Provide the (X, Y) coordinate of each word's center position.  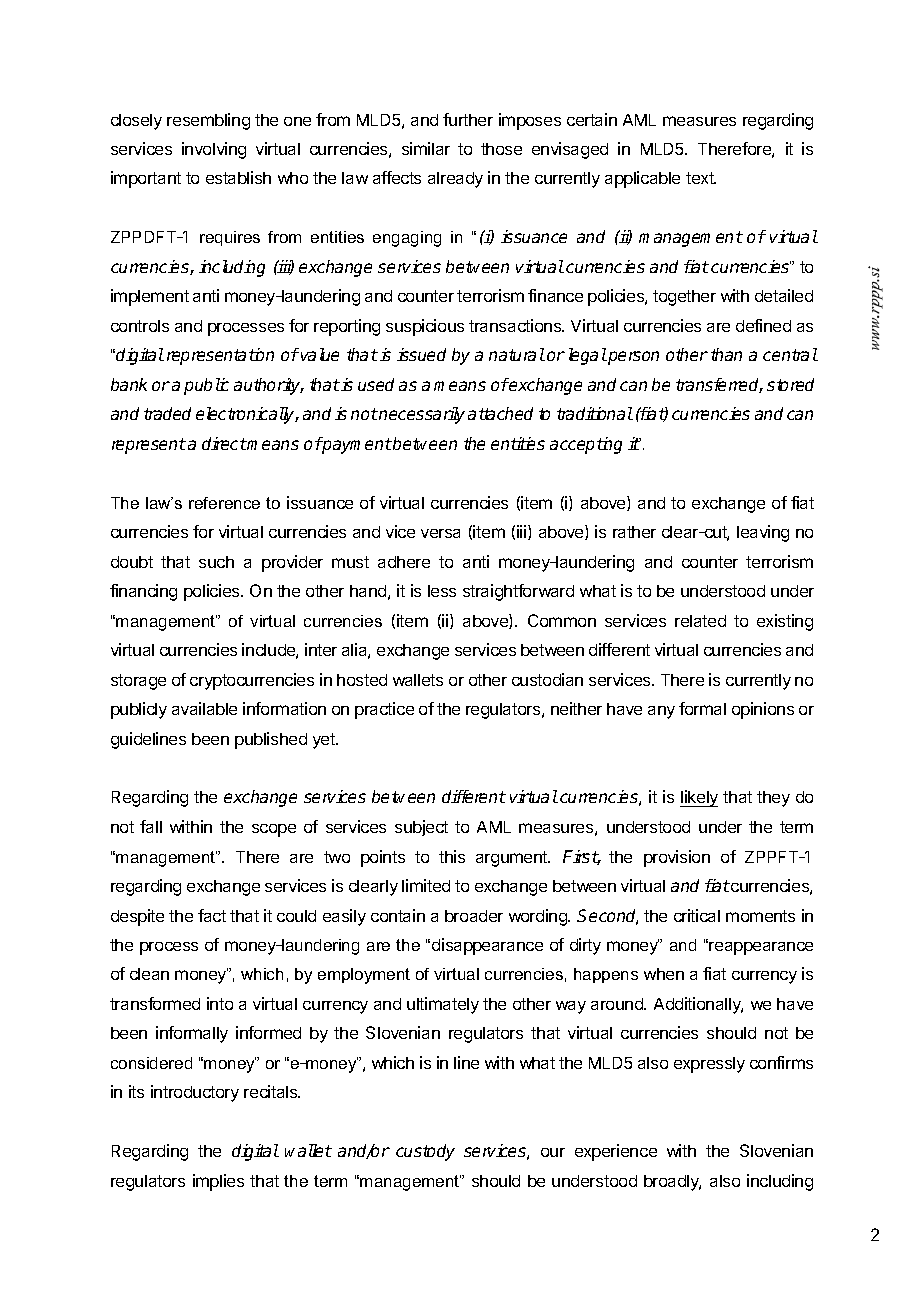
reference (224, 503)
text (701, 178)
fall (151, 826)
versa (440, 533)
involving (214, 150)
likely (699, 798)
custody (425, 1152)
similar (426, 148)
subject (421, 828)
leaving (763, 533)
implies (218, 1182)
